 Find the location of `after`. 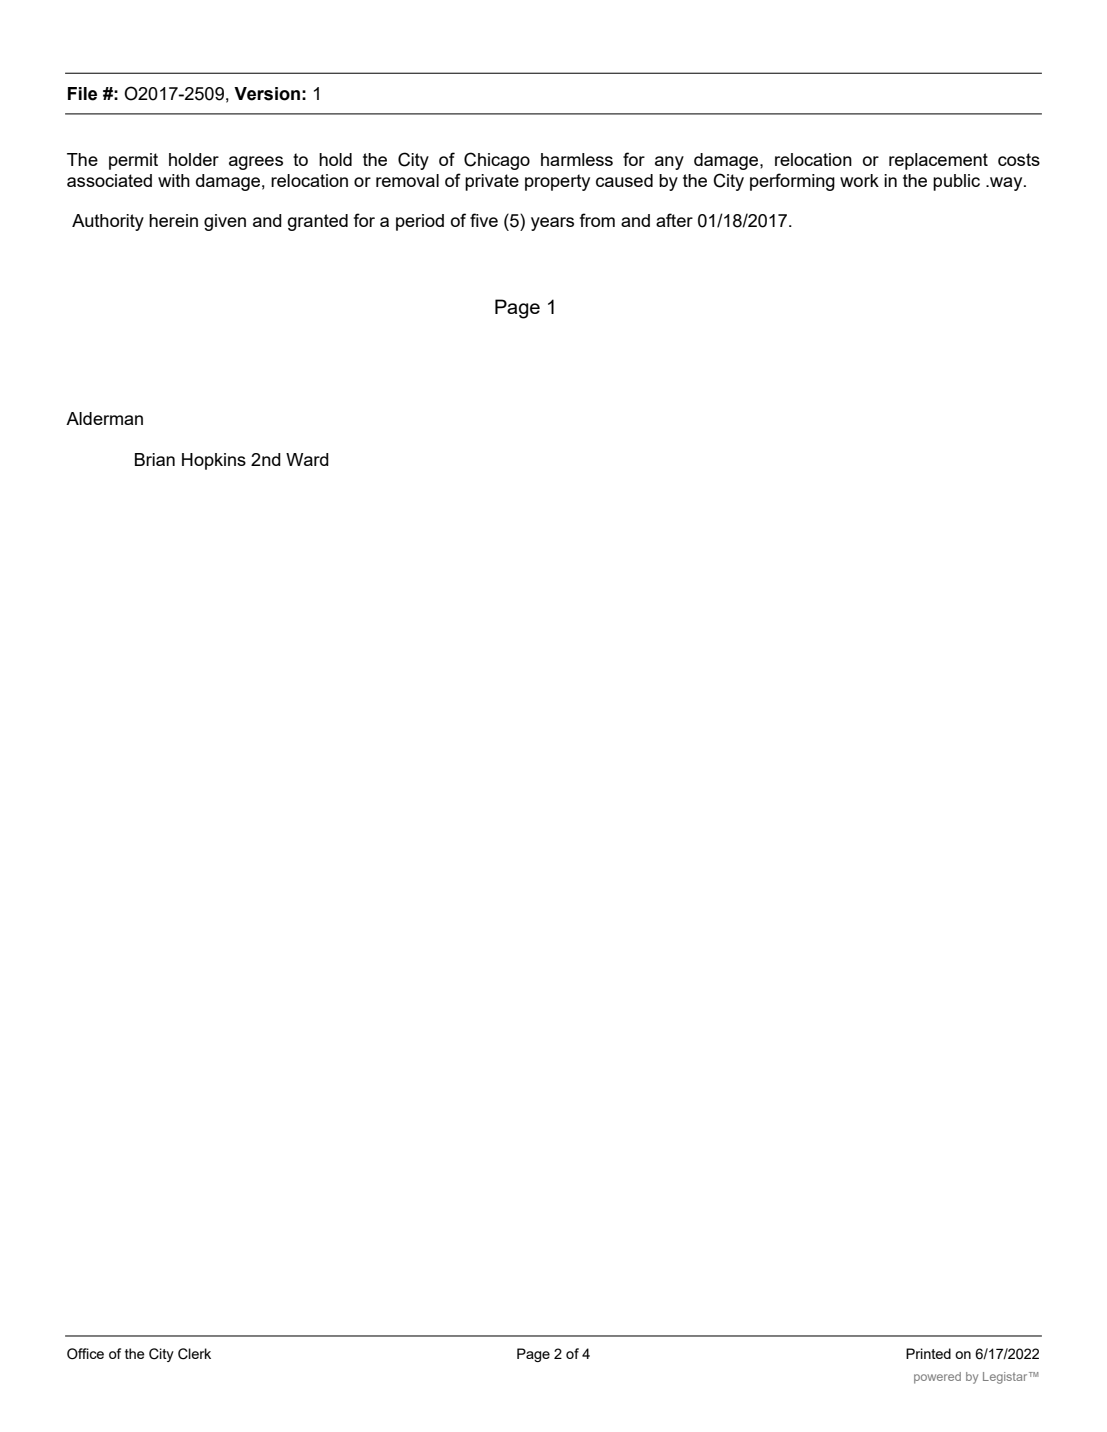

after is located at coordinates (674, 220).
